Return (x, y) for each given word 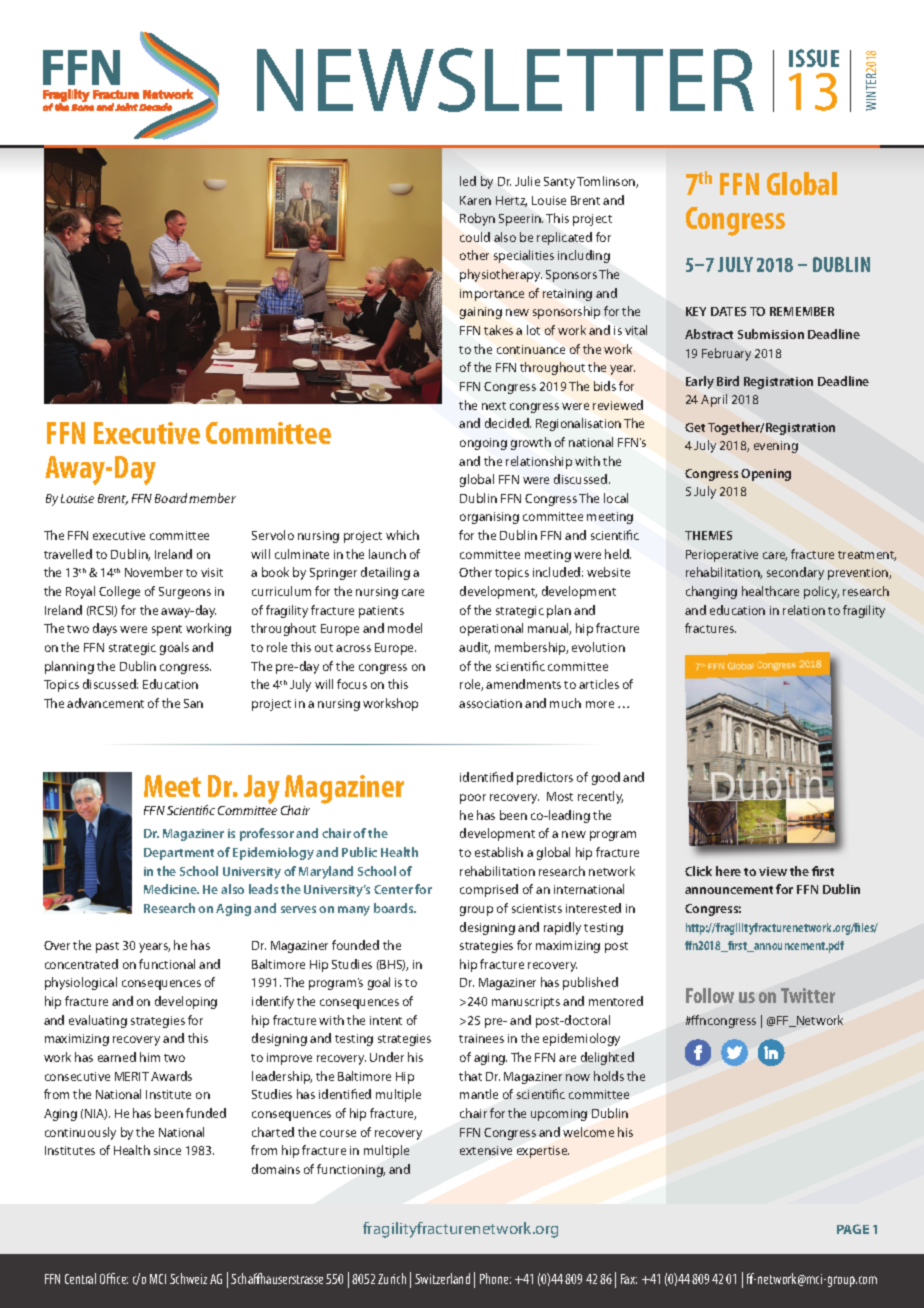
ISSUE (814, 58)
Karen (475, 200)
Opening (766, 475)
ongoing (483, 444)
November (154, 572)
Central (80, 1278)
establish (499, 852)
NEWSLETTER (505, 80)
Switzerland (442, 1278)
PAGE (853, 1229)
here (728, 871)
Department (179, 854)
